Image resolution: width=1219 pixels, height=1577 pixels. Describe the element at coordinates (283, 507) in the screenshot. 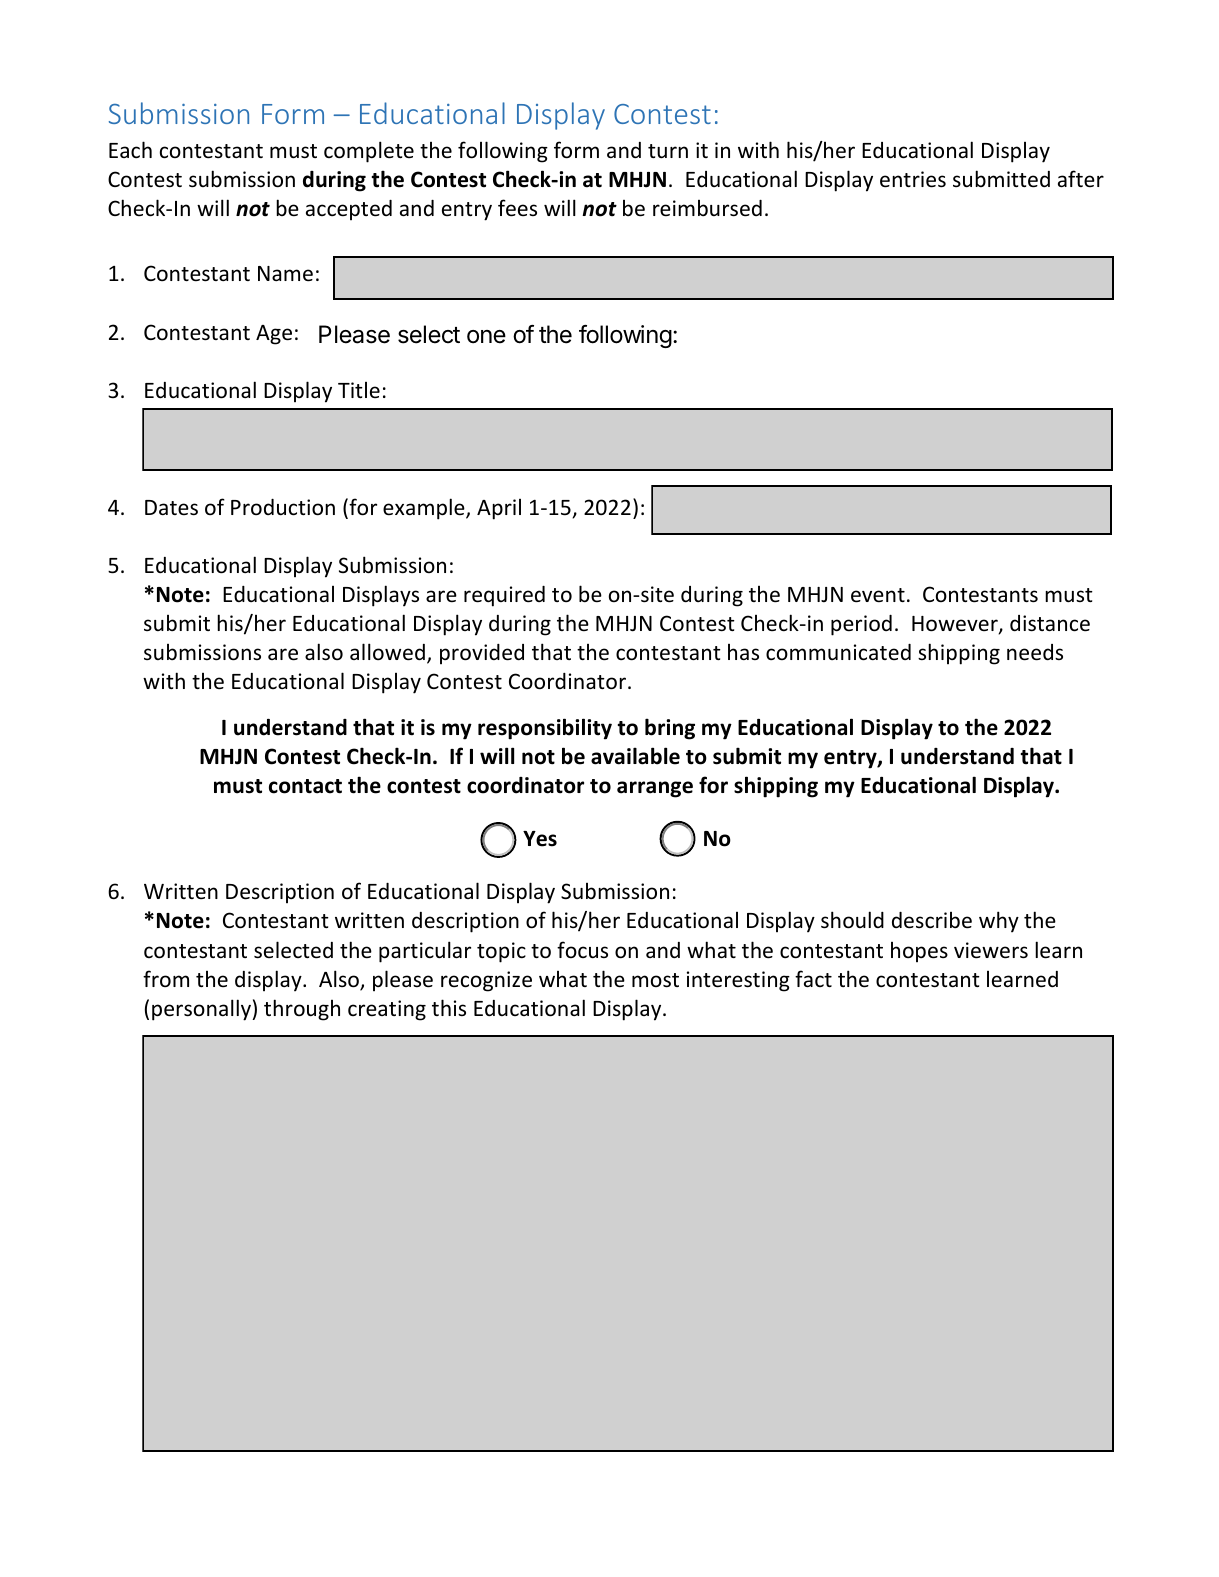

I see `Production` at that location.
